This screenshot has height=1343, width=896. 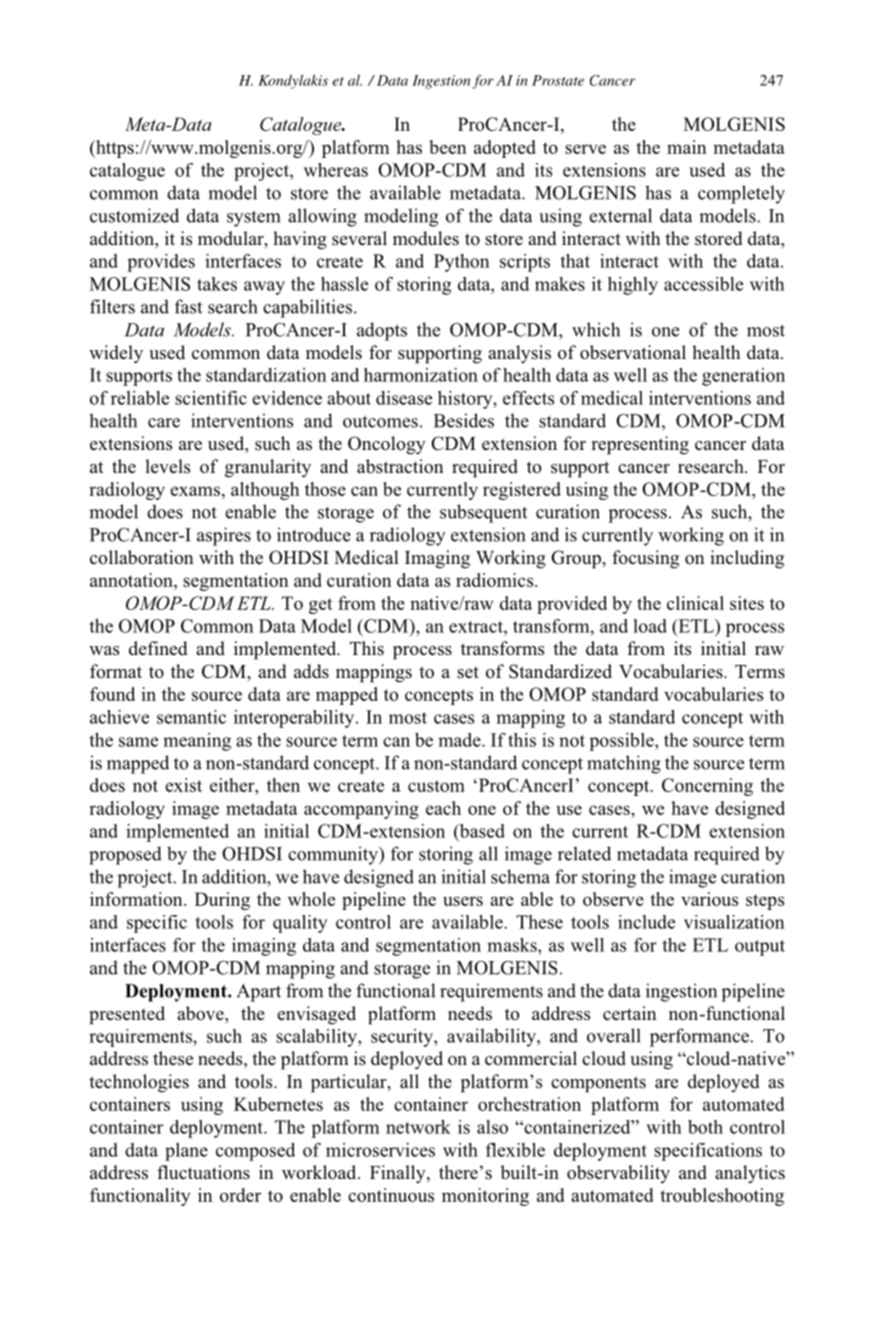 What do you see at coordinates (695, 603) in the screenshot?
I see `clinical` at bounding box center [695, 603].
